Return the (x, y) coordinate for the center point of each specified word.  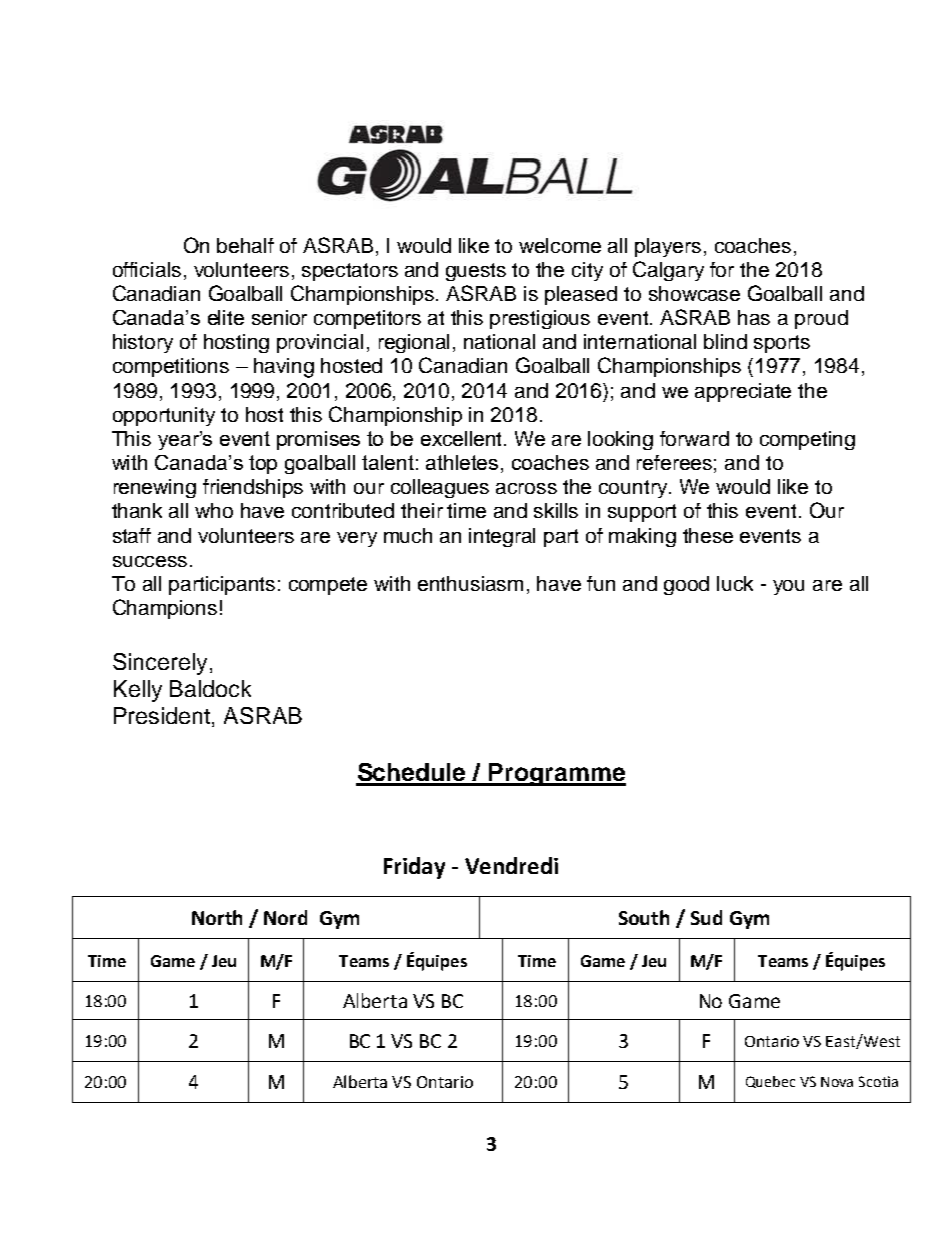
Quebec (770, 1082)
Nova (837, 1082)
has (754, 317)
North (217, 917)
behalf (245, 245)
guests (476, 272)
